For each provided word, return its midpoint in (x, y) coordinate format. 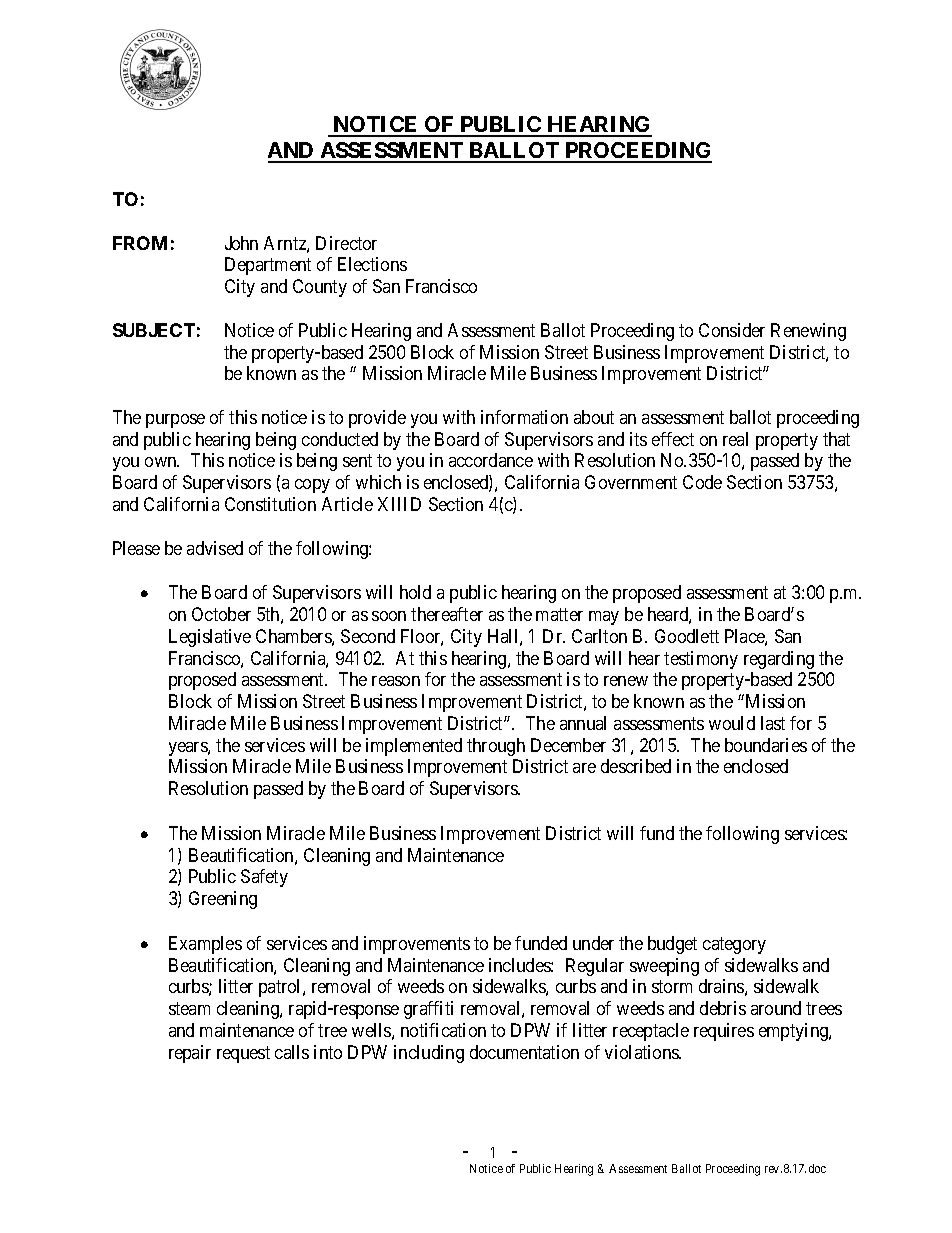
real (735, 439)
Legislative (210, 638)
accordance (491, 460)
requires (724, 1032)
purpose (175, 421)
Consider (732, 330)
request (243, 1054)
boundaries (766, 745)
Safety (264, 878)
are (584, 768)
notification (443, 1030)
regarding (779, 660)
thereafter (447, 614)
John (241, 243)
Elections (372, 264)
